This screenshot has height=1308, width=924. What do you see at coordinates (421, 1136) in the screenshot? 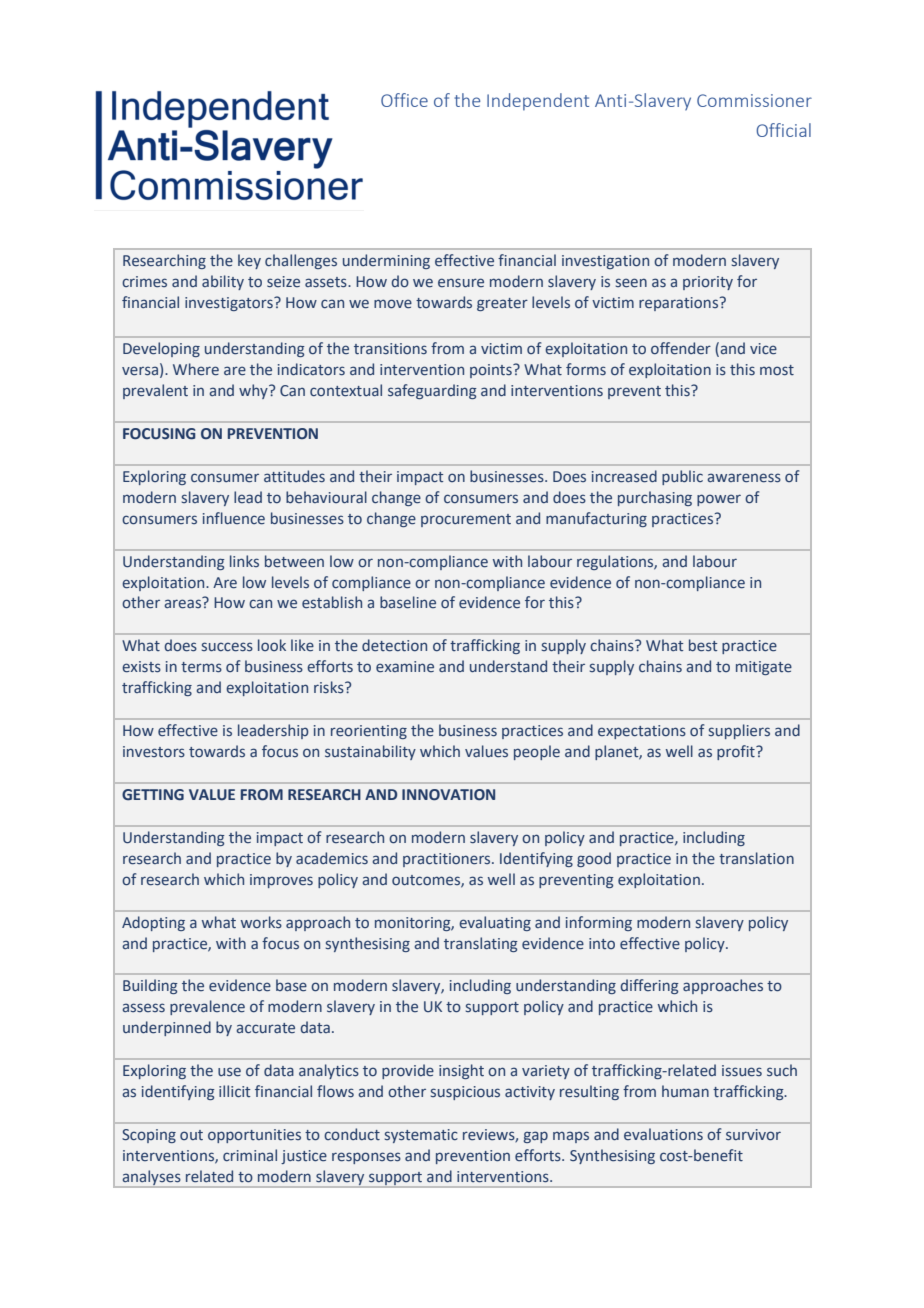
I see `systematic` at bounding box center [421, 1136].
